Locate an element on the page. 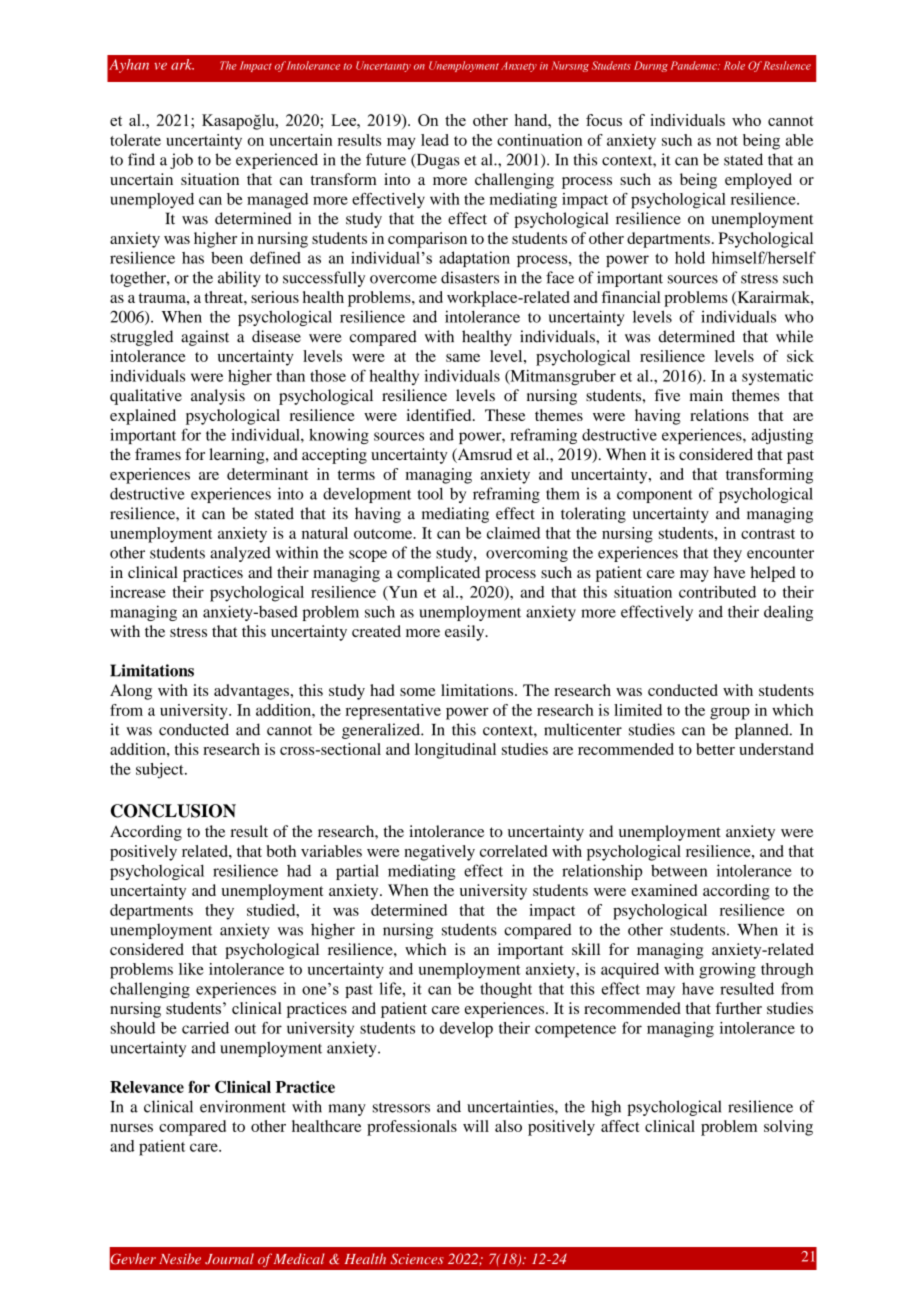 This page has height=1308, width=924. negatively is located at coordinates (439, 853).
